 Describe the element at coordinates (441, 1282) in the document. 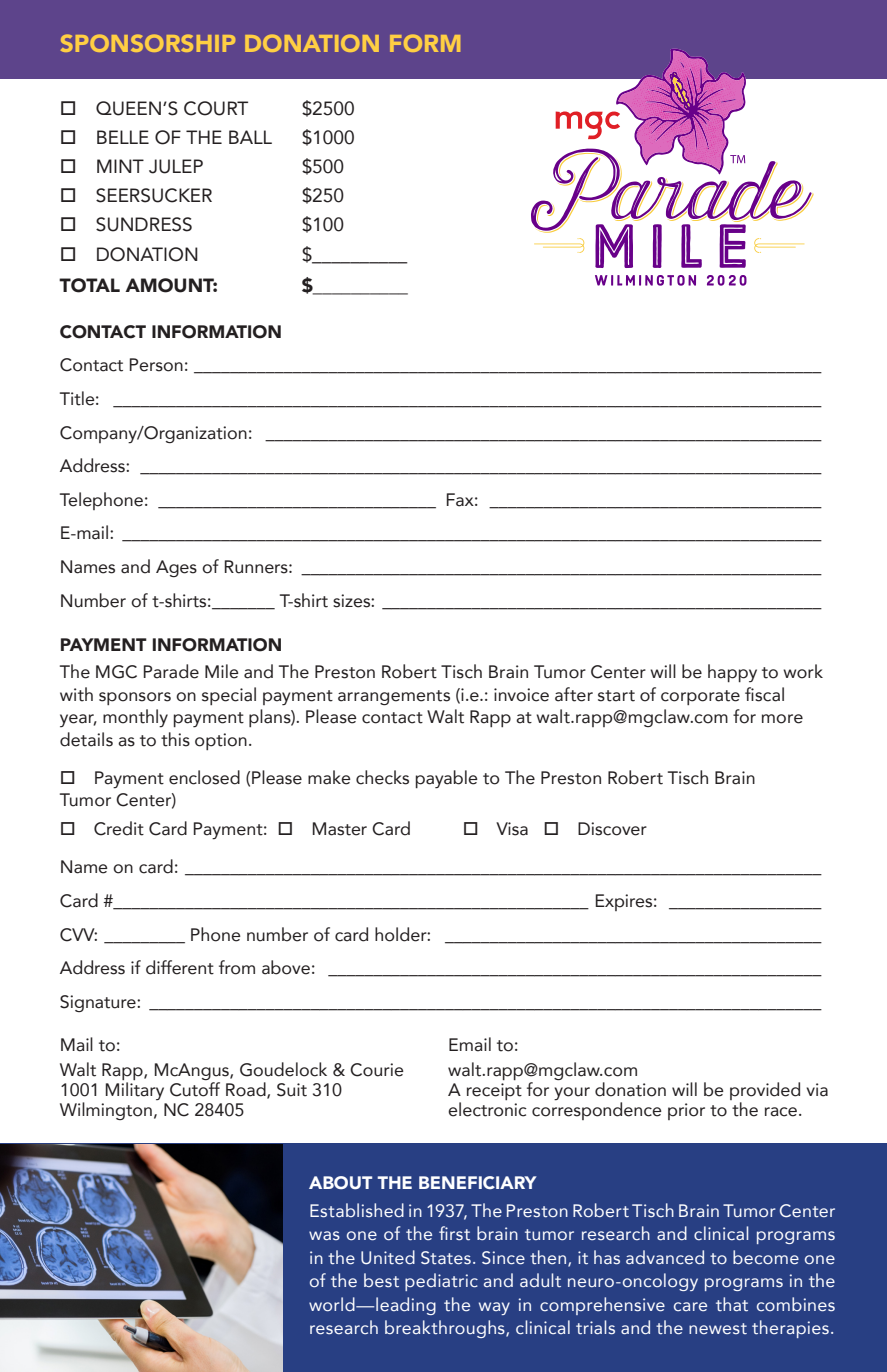

I see `pediatric` at that location.
